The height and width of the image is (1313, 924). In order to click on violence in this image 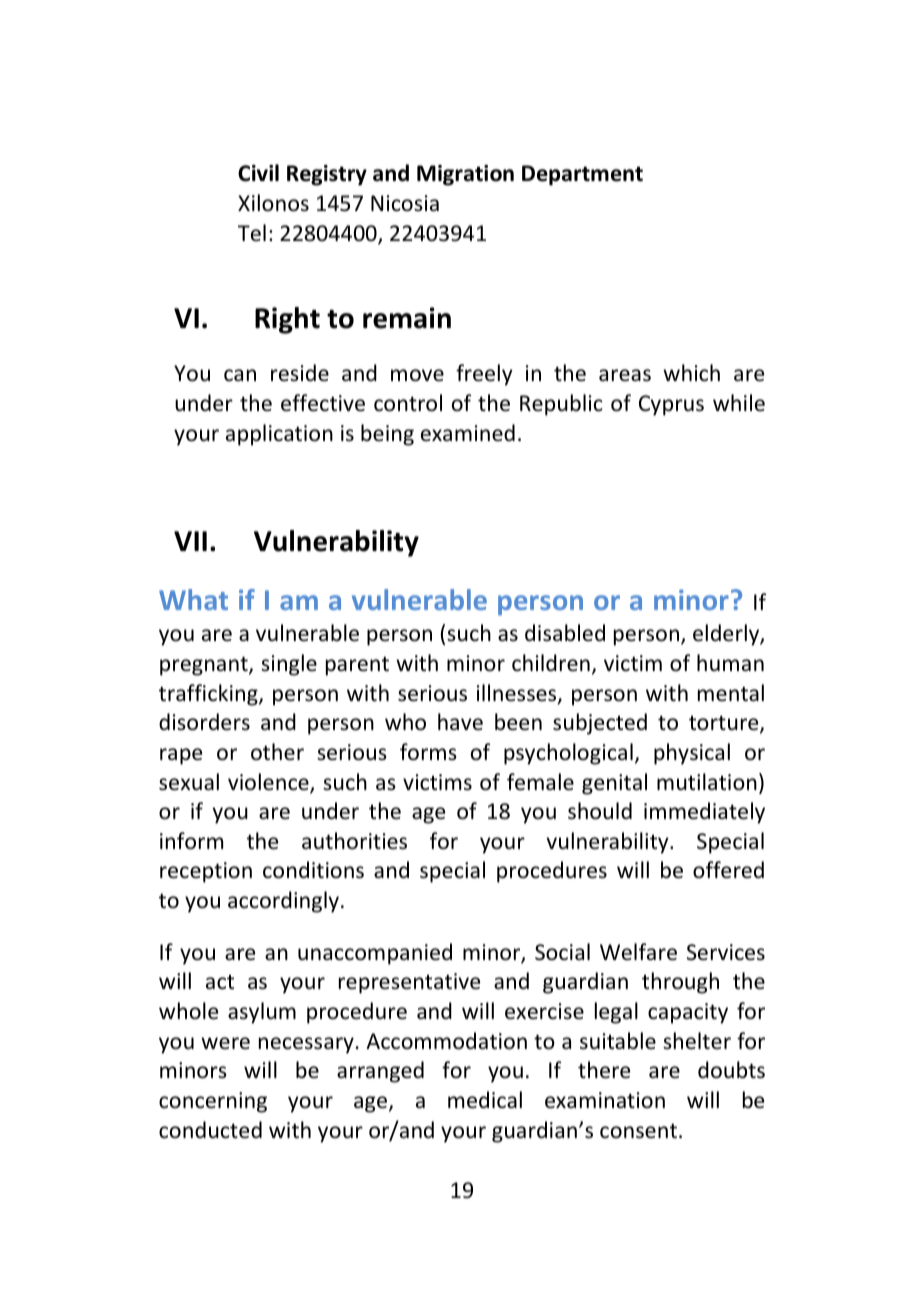, I will do `click(269, 783)`.
